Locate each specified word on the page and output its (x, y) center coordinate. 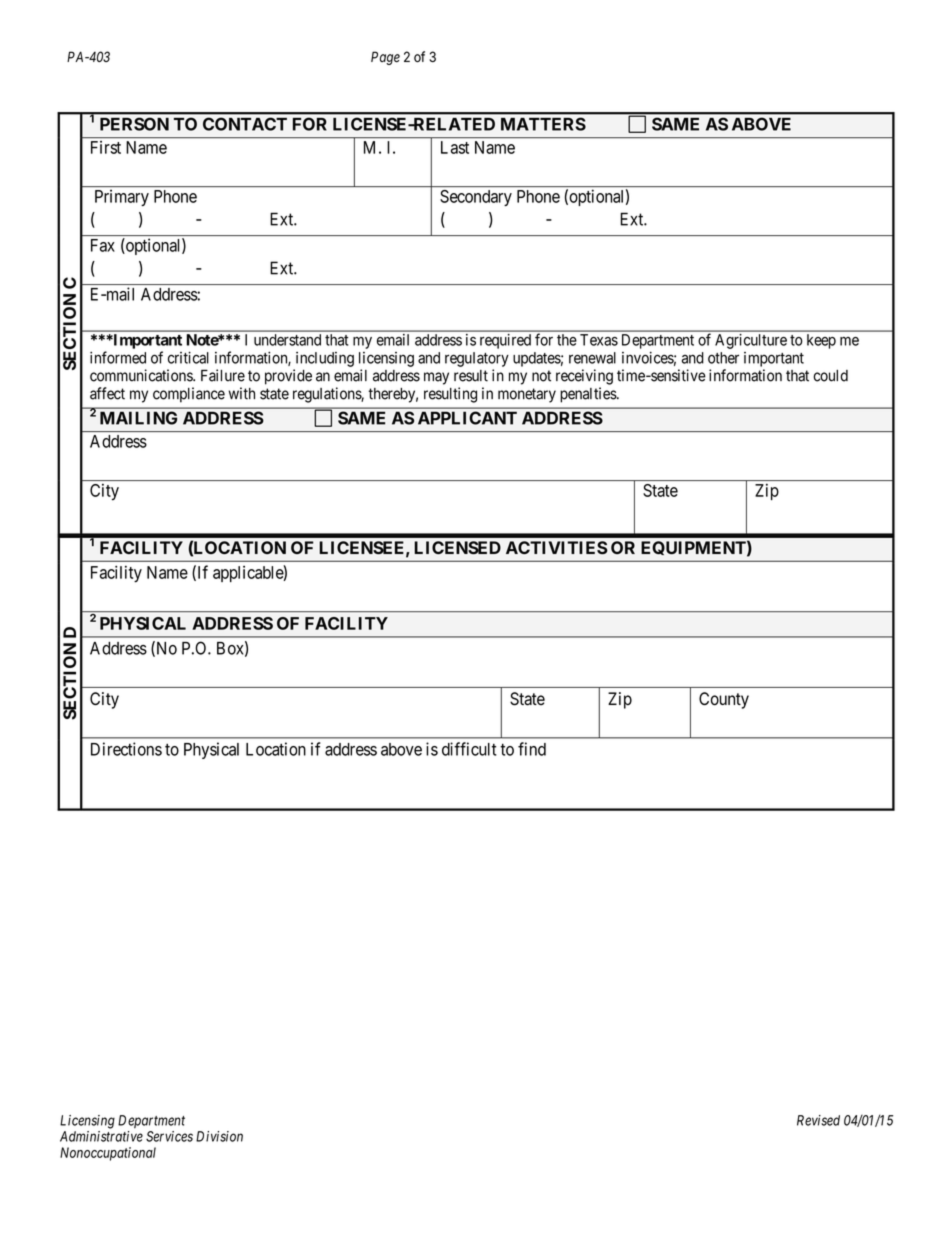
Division (219, 1136)
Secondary (476, 198)
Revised (818, 1120)
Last (455, 147)
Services (169, 1136)
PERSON (134, 124)
